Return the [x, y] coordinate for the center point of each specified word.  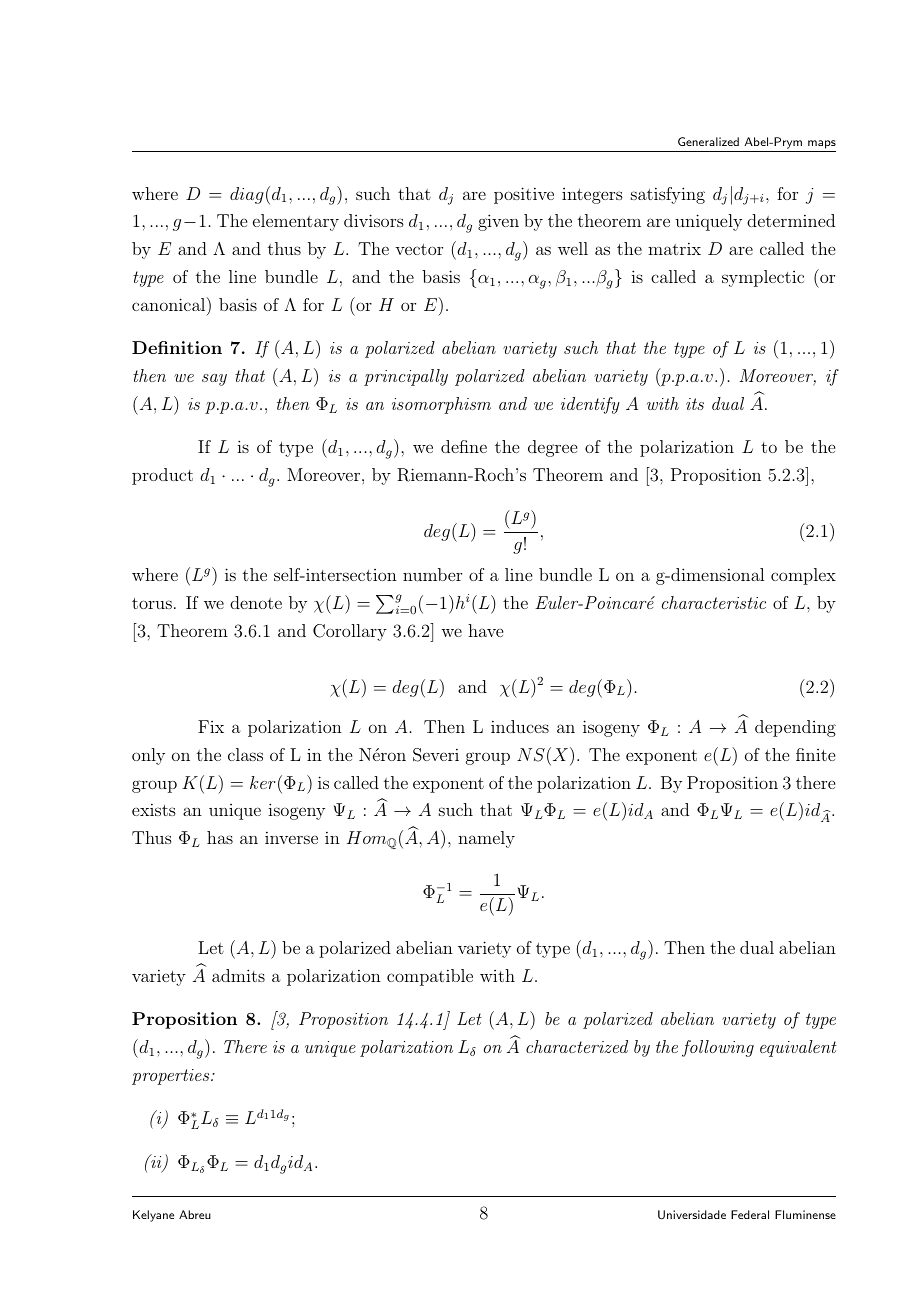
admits [238, 975]
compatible [430, 977]
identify [590, 405]
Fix [211, 726]
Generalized [708, 141]
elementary [296, 222]
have [485, 630]
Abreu [195, 1214]
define [464, 446]
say [214, 380]
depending [795, 728]
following [718, 1048]
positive [524, 195]
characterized [577, 1046]
